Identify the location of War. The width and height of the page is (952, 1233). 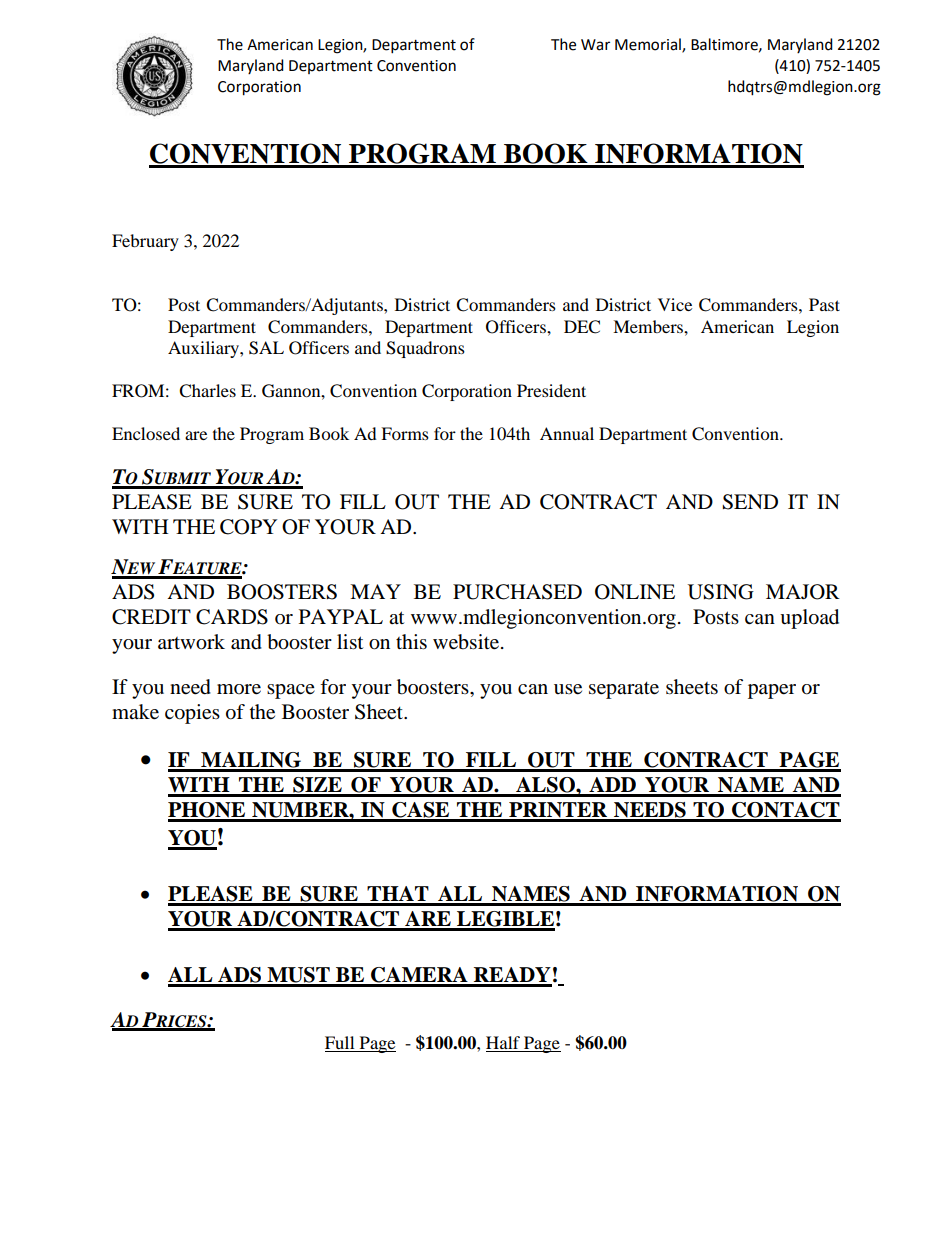
(595, 45).
